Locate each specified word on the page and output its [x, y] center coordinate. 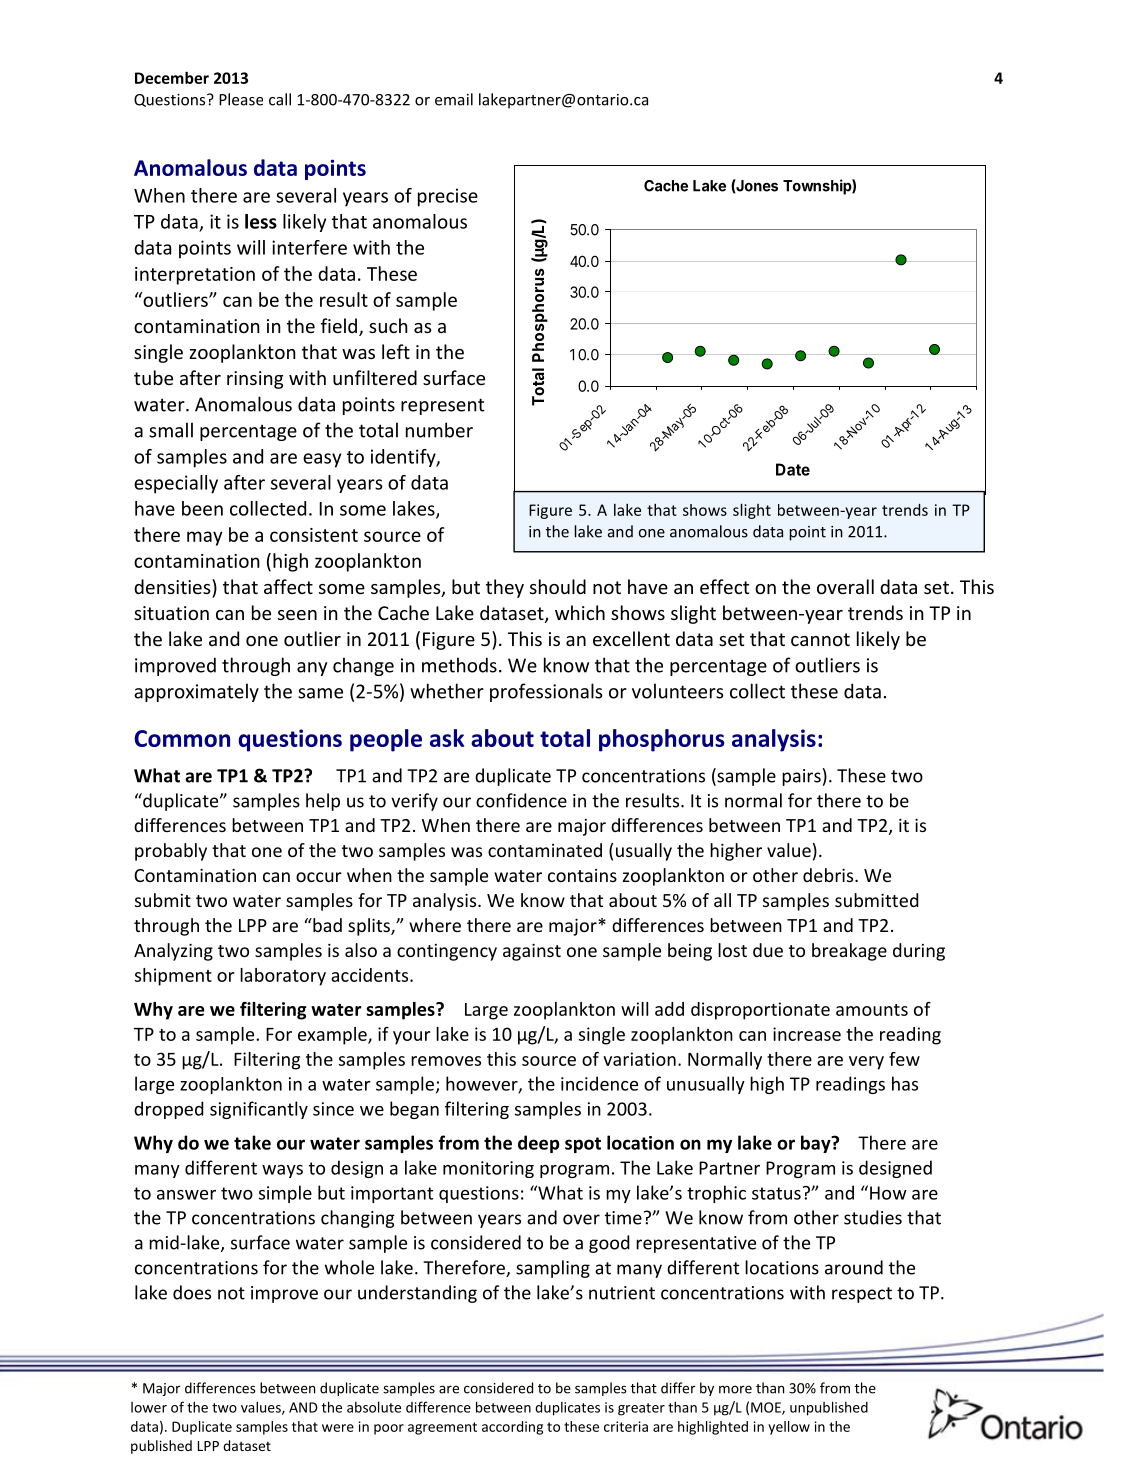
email [454, 99]
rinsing [255, 380]
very [866, 1063]
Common [182, 738]
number [439, 430]
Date [793, 469]
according [512, 1428]
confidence [521, 800]
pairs [801, 777]
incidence [599, 1083]
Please [241, 99]
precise [448, 197]
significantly [259, 1110]
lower [149, 1407]
